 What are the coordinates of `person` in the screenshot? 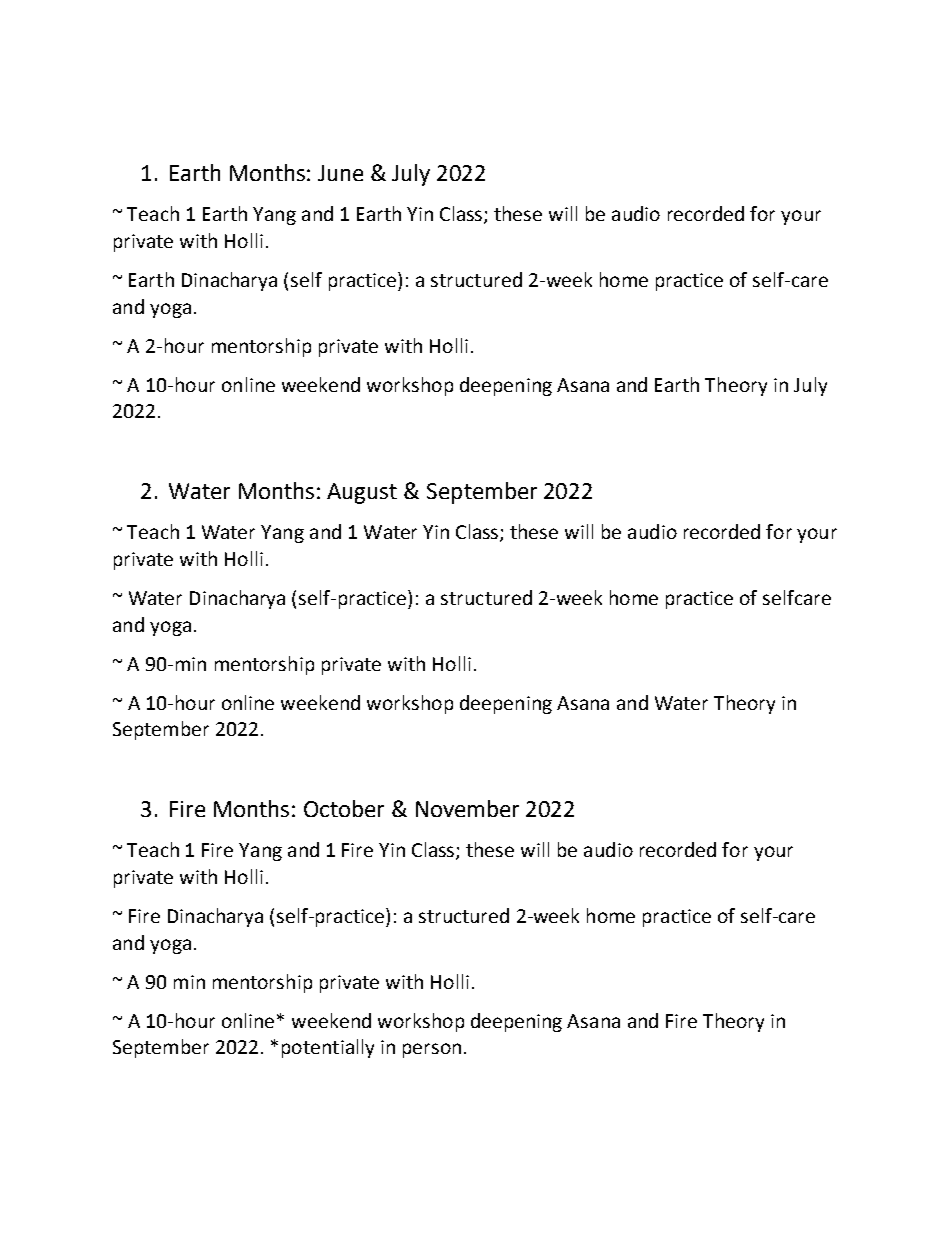 It's located at (432, 1050).
